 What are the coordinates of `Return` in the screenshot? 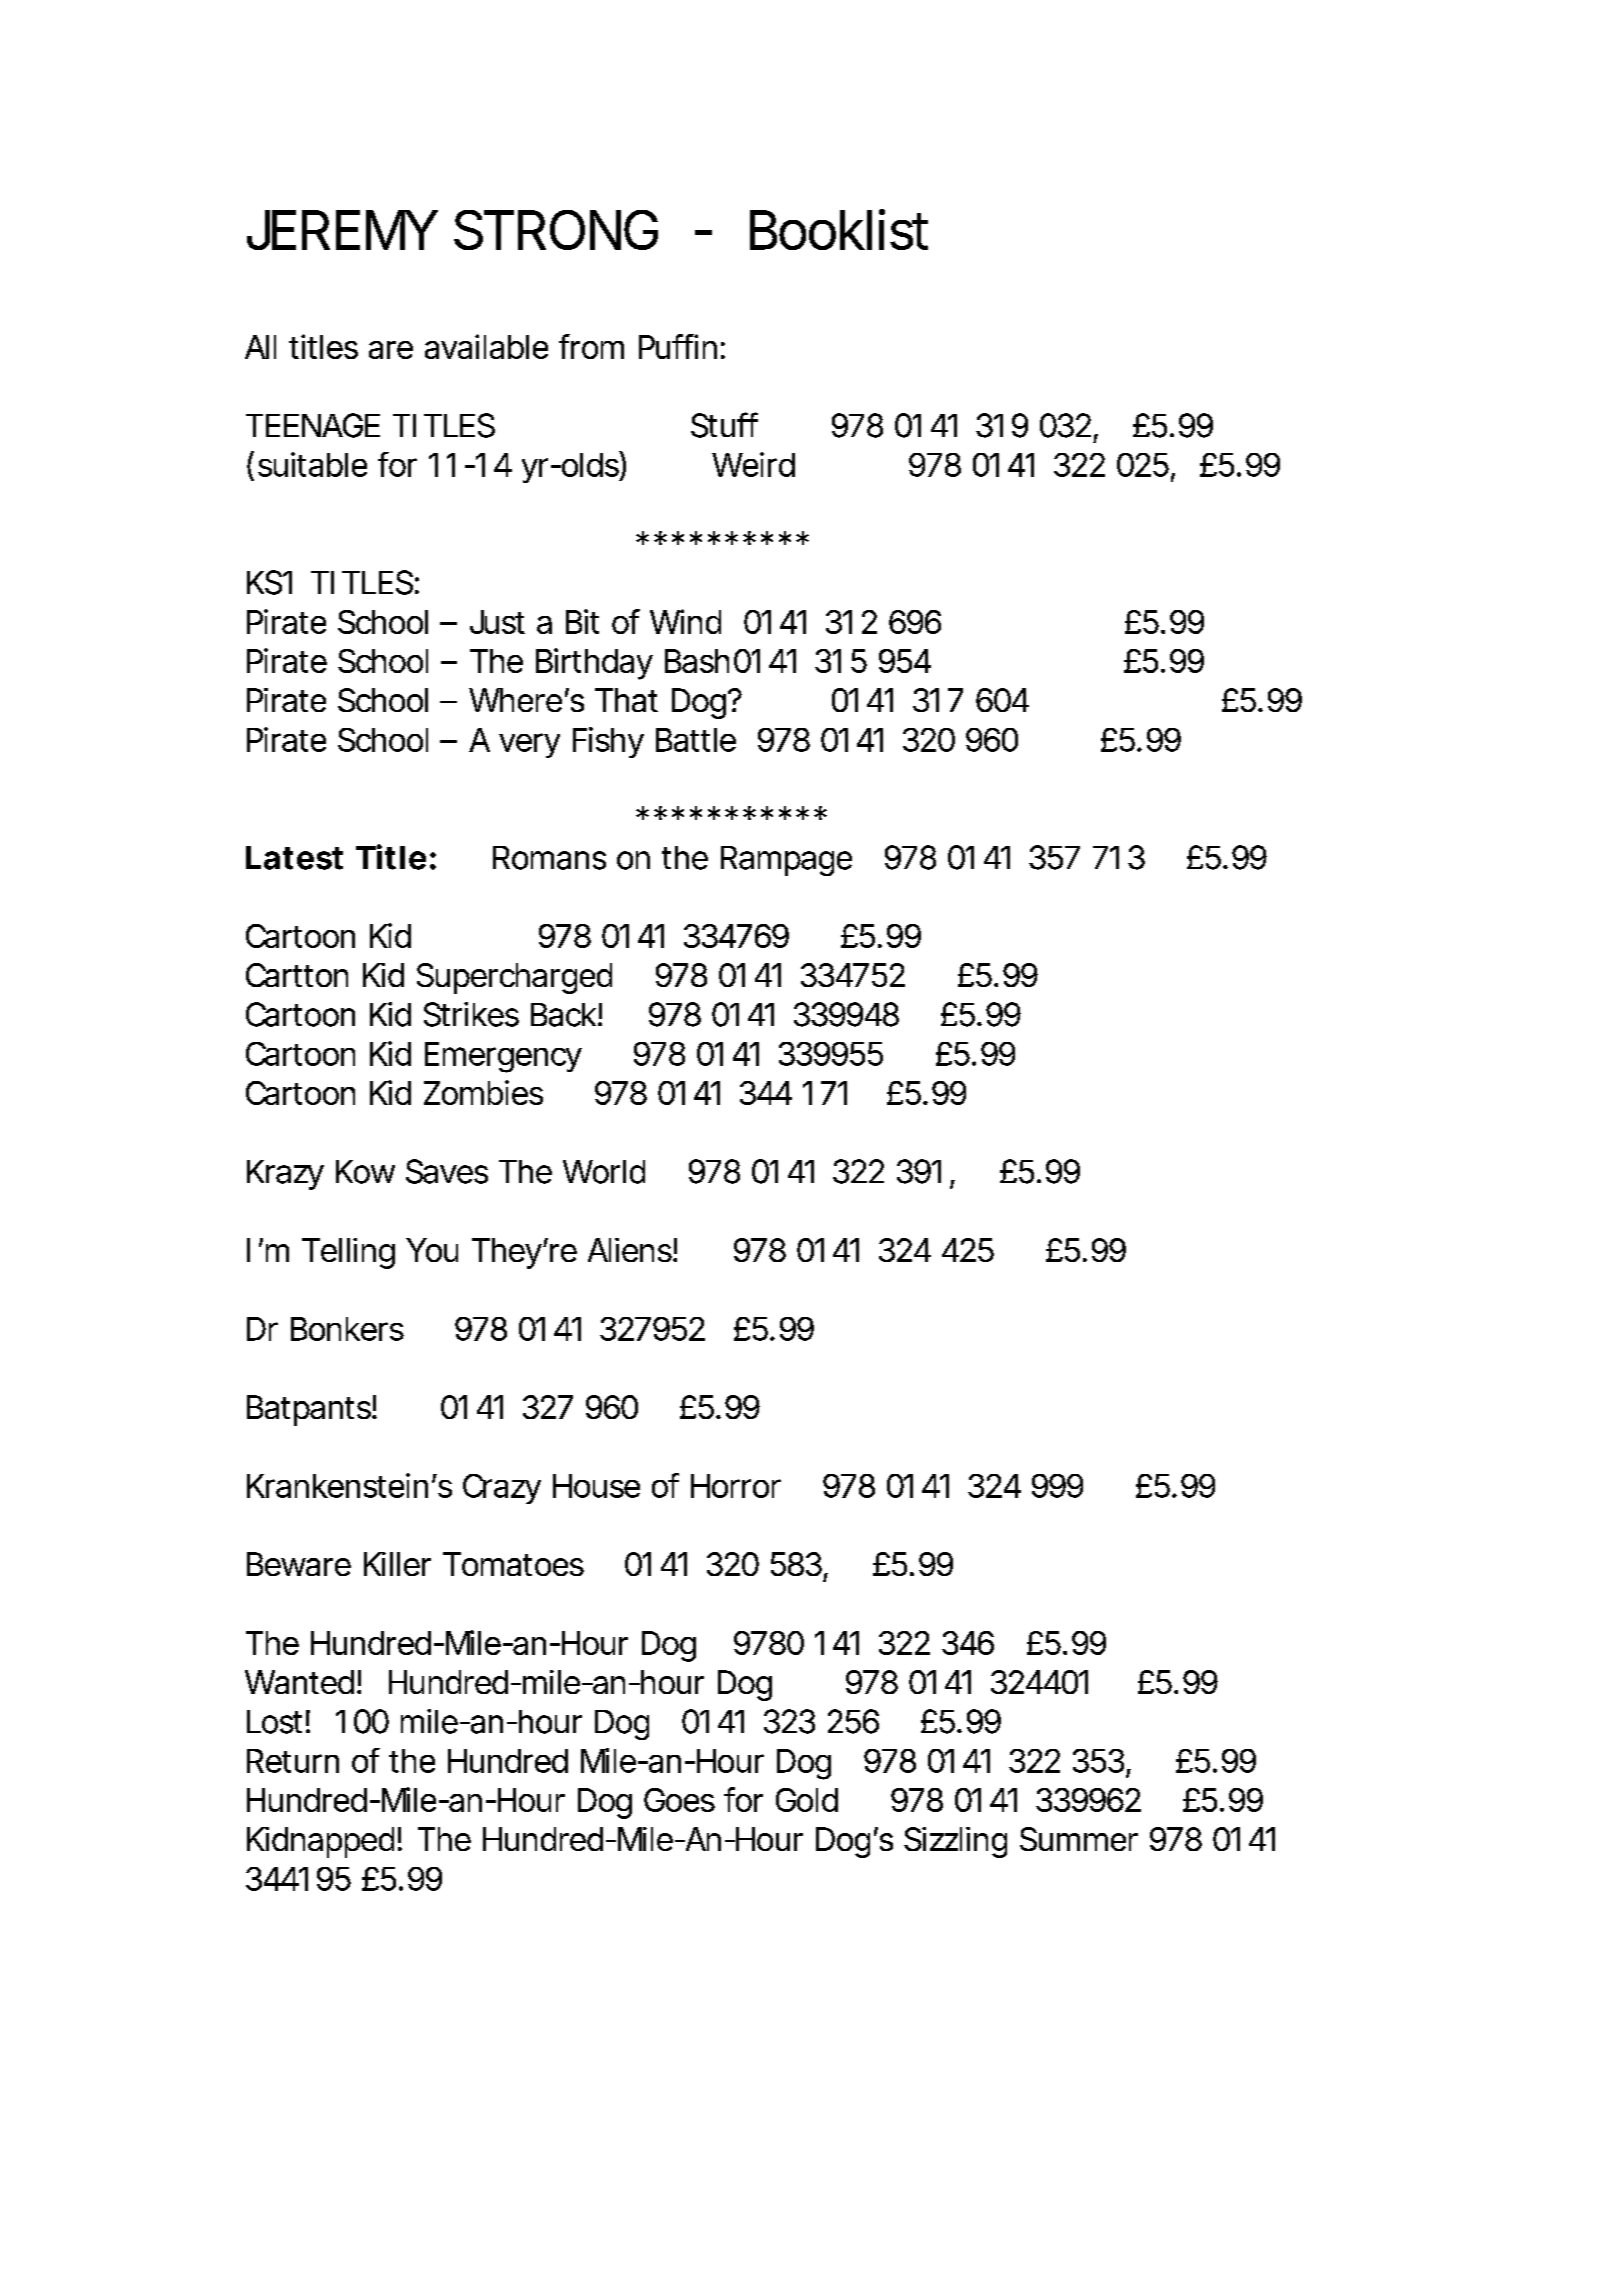 It's located at (293, 1761).
